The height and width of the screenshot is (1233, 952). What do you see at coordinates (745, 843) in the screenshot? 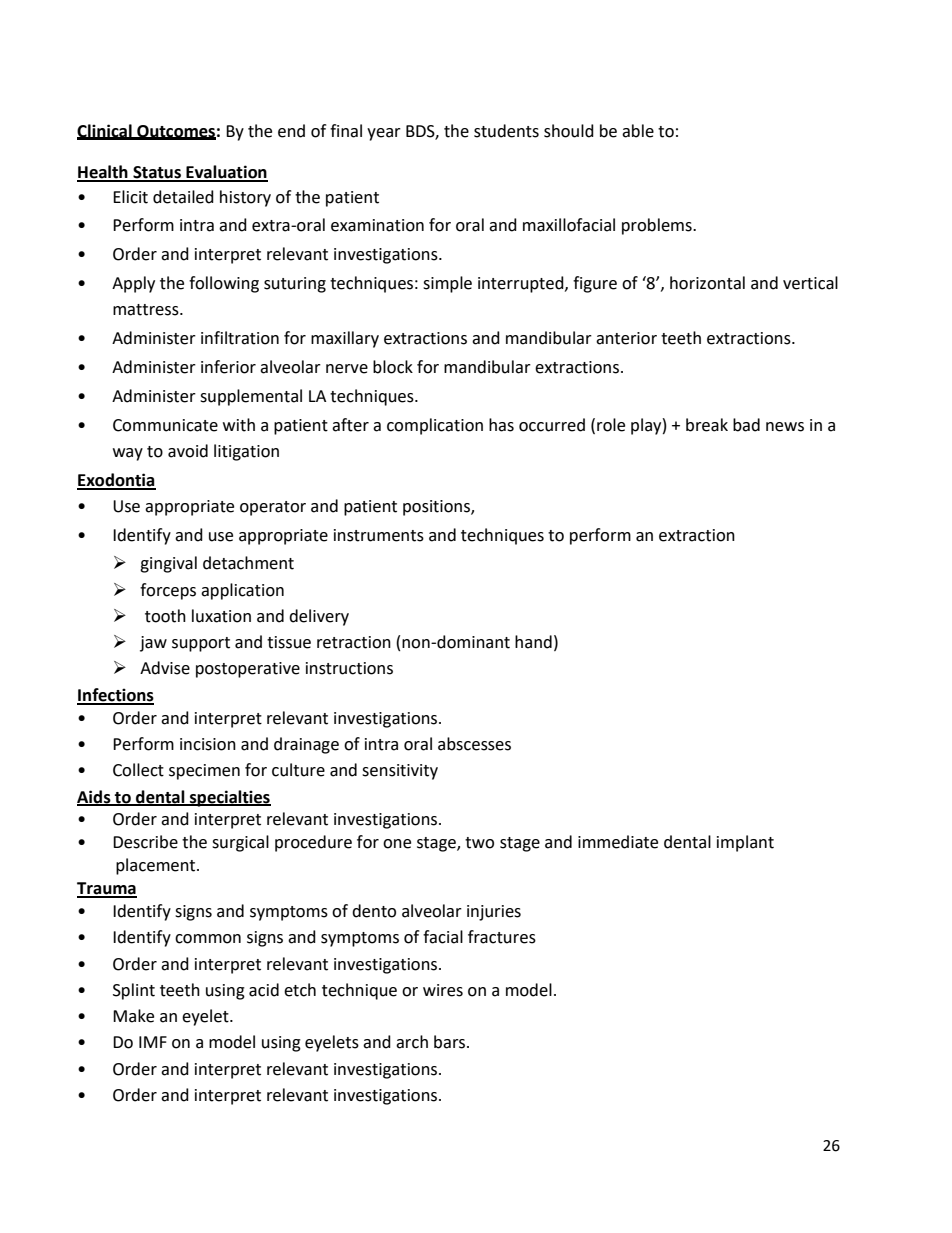
I see `implant` at bounding box center [745, 843].
